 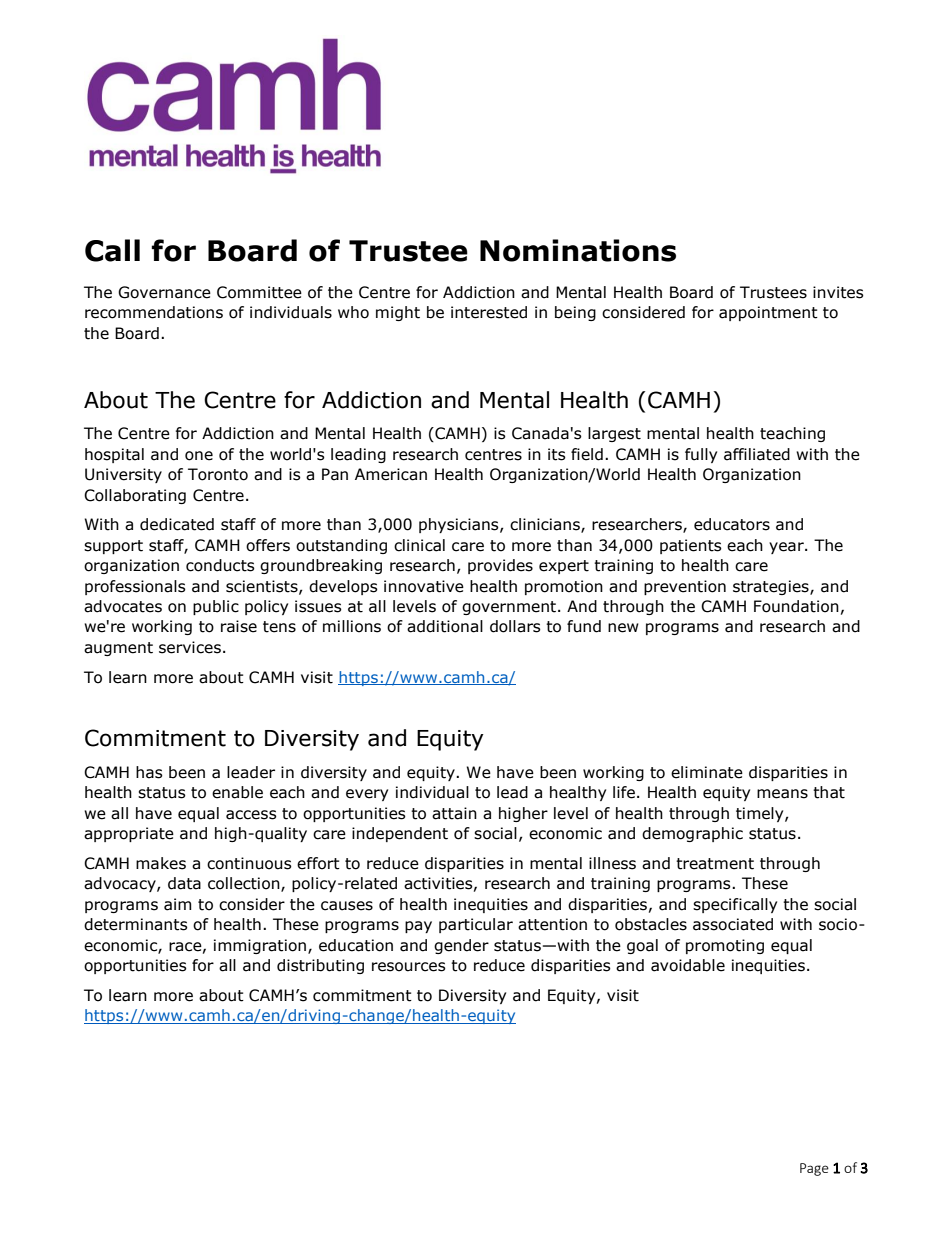 I want to click on additional, so click(x=445, y=626).
